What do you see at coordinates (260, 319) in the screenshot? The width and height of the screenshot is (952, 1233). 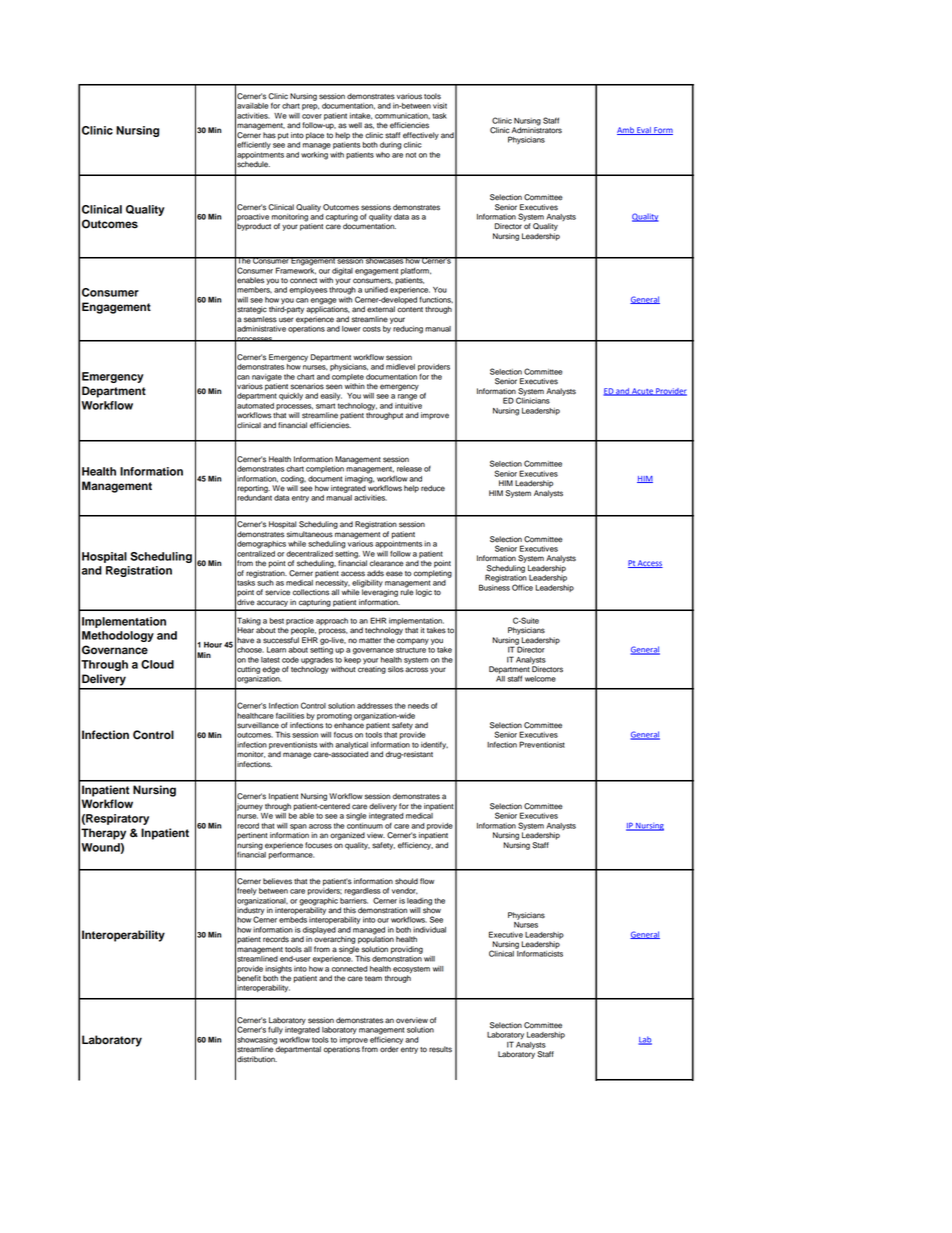 I see `seamless` at bounding box center [260, 319].
